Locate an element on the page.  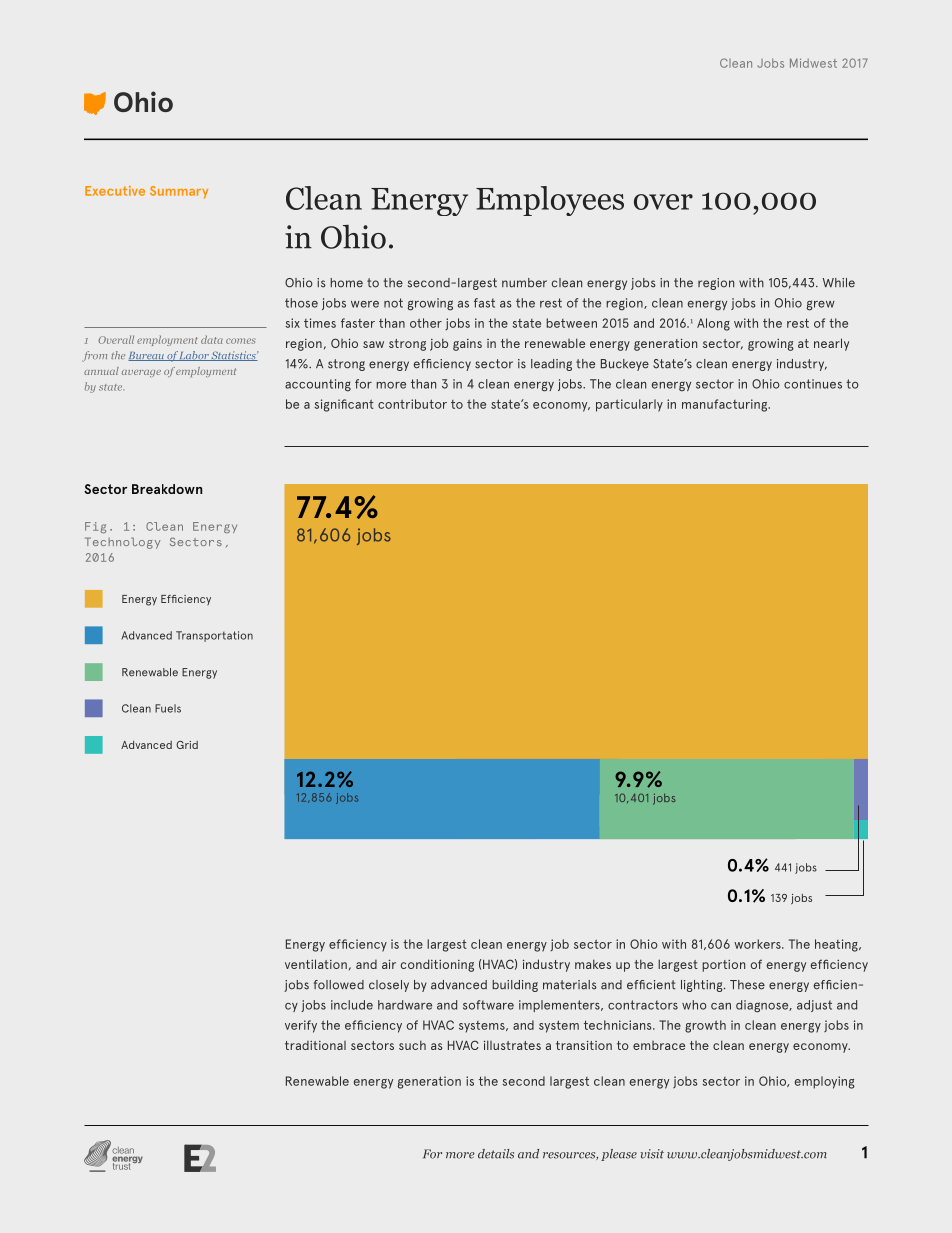
Employees is located at coordinates (550, 201).
